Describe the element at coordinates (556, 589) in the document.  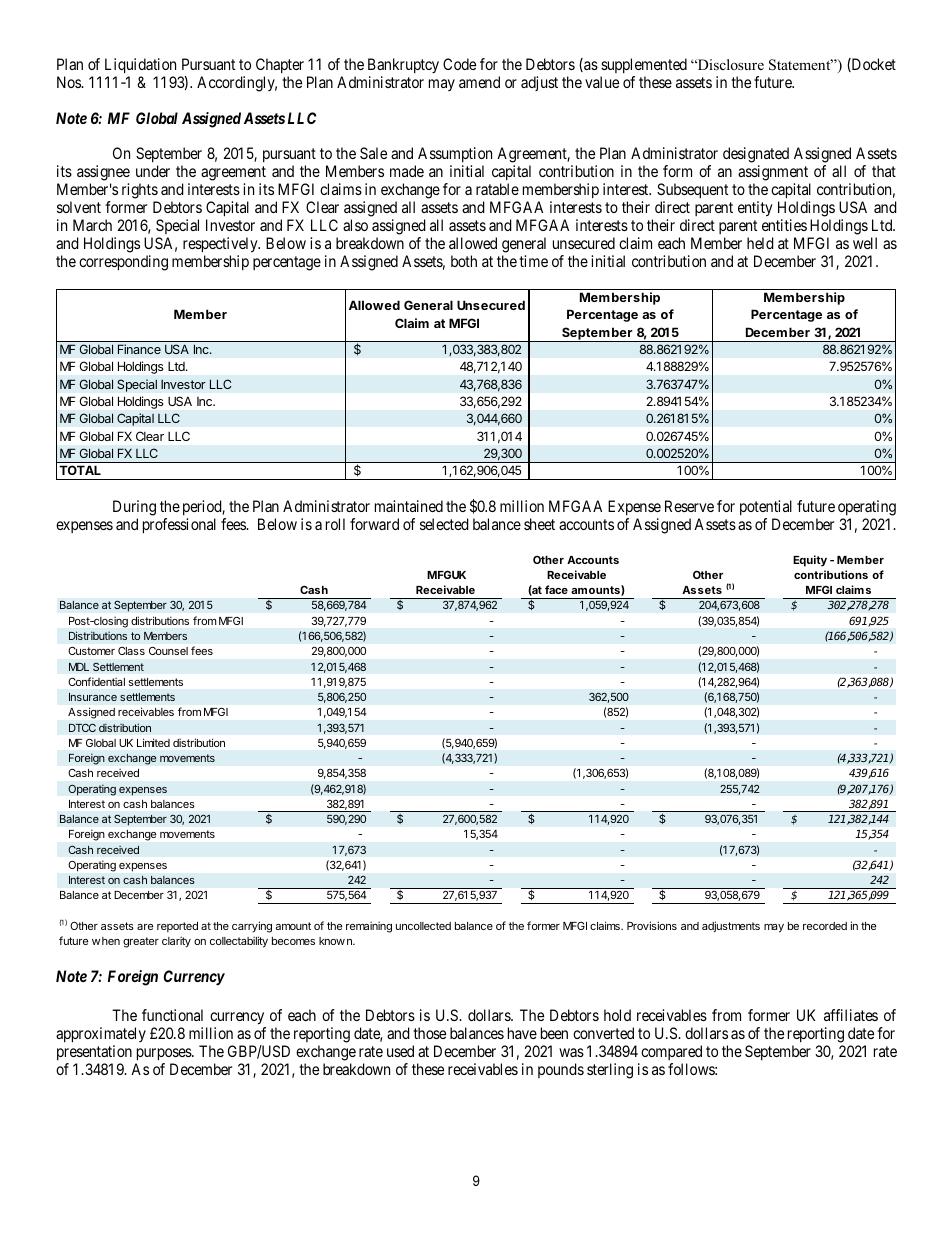
I see `face` at that location.
